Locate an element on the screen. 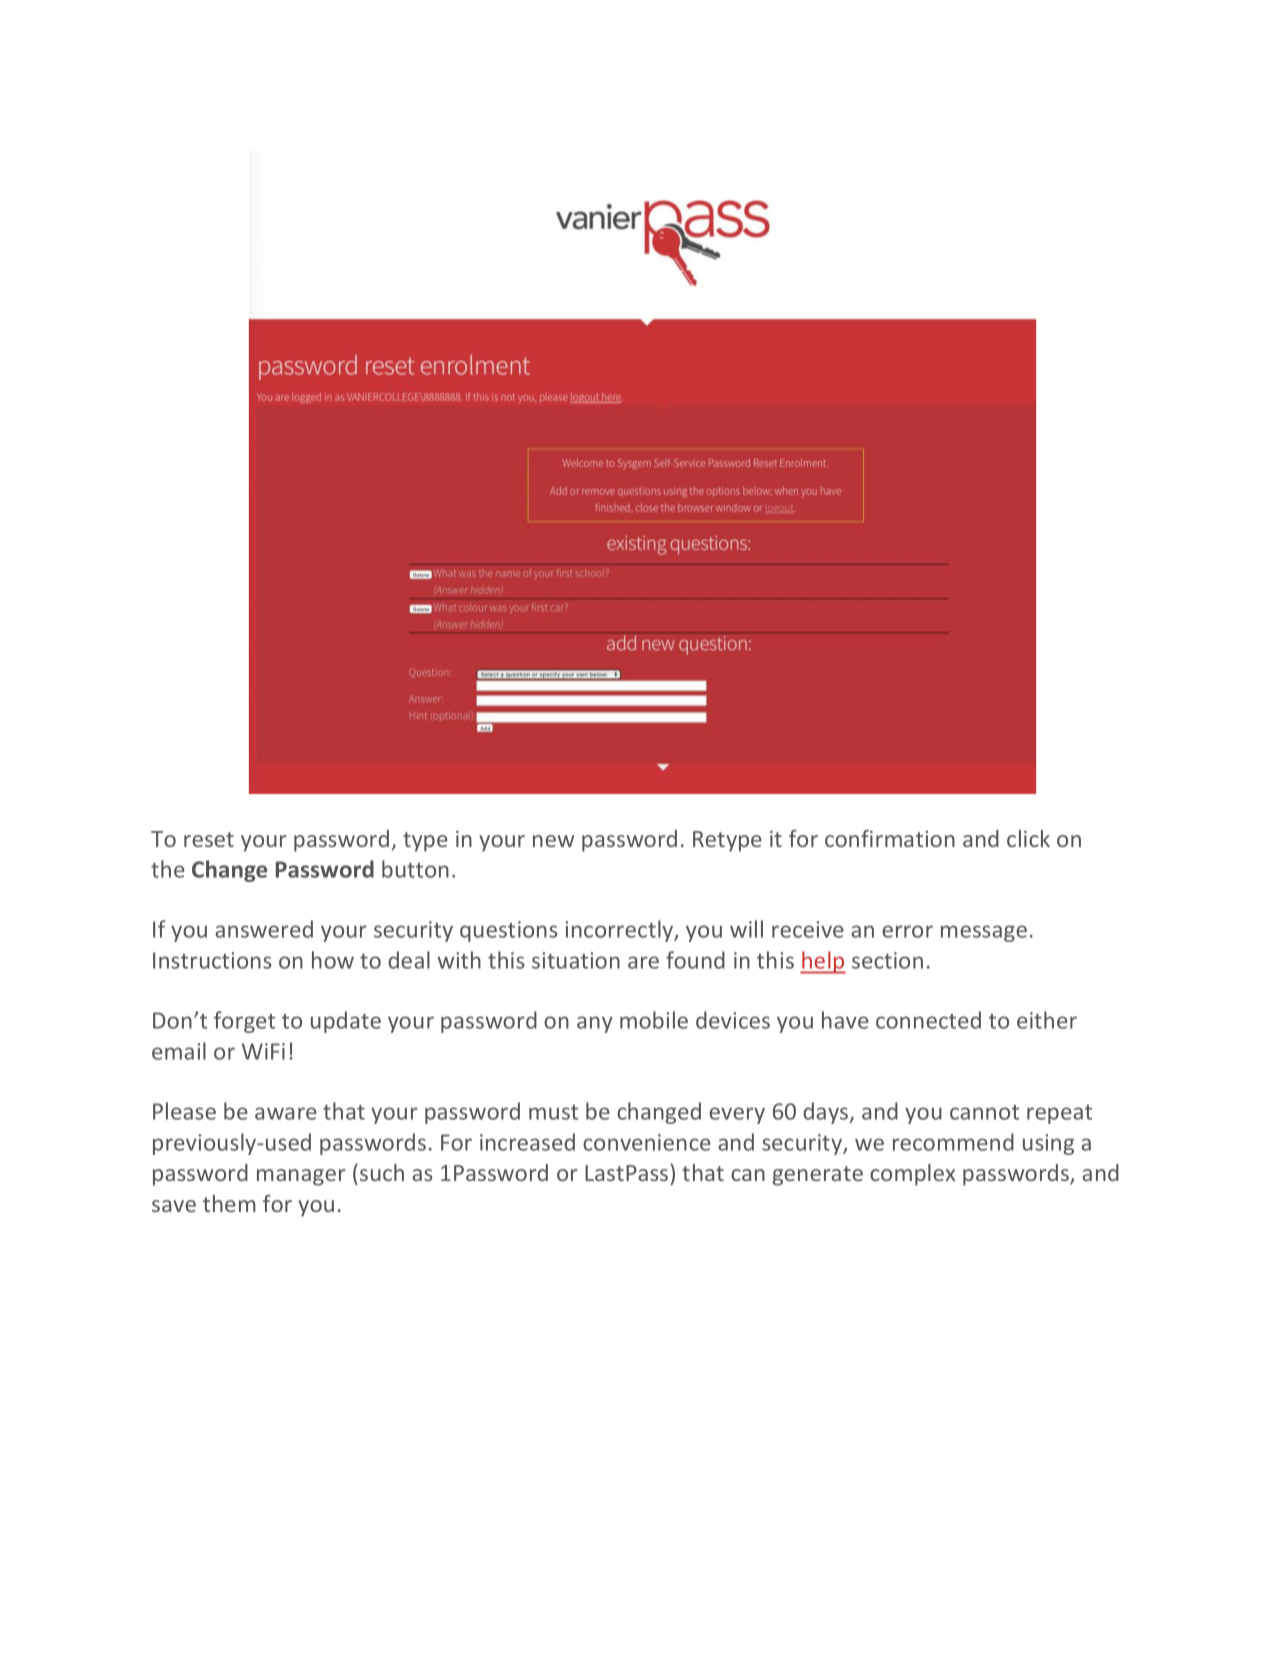  answered is located at coordinates (264, 929).
